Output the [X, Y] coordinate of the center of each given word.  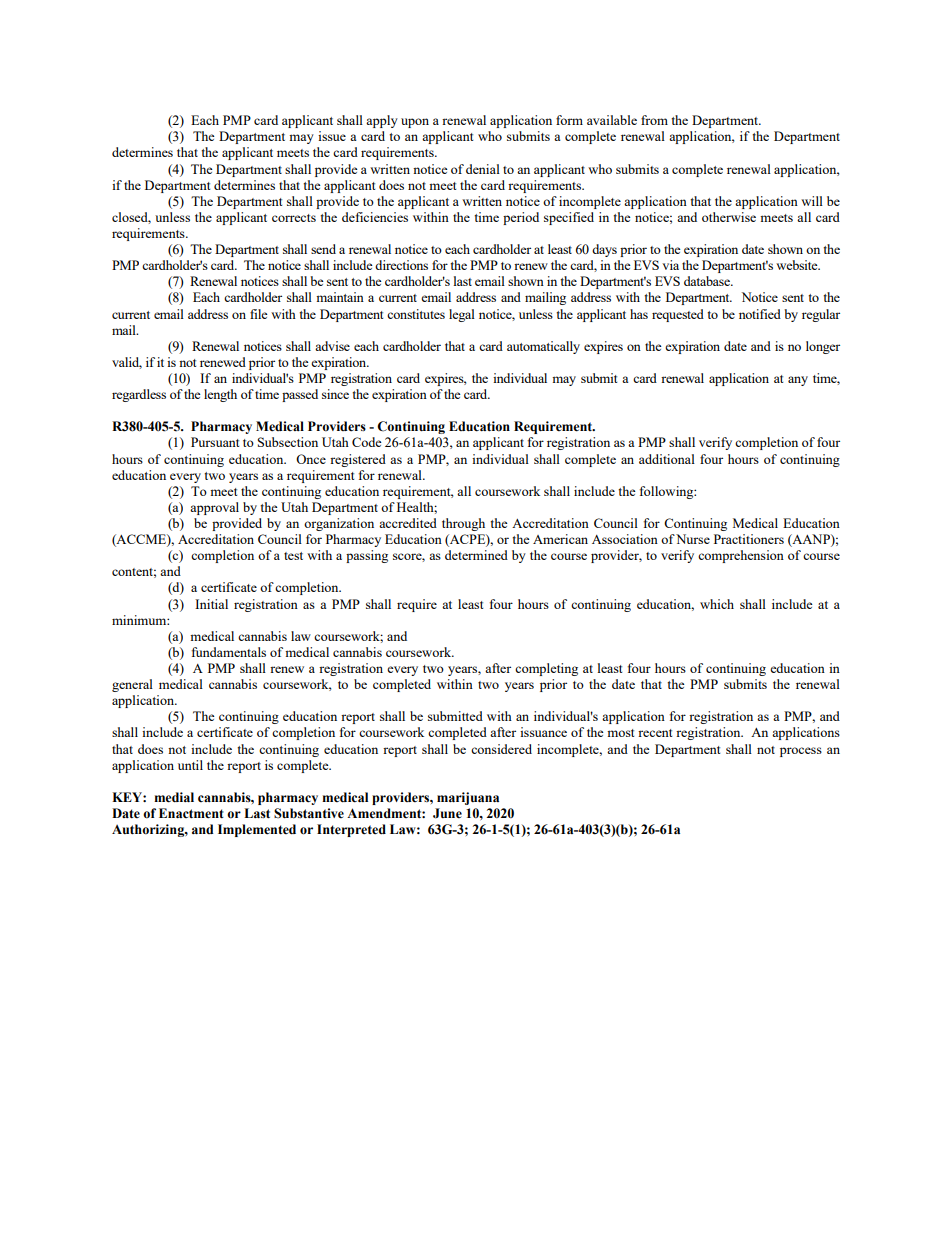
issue [332, 136]
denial [483, 169]
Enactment [191, 813]
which [717, 604]
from [654, 120]
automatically [543, 347]
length [220, 395]
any [798, 381]
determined [476, 555]
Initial [211, 604]
